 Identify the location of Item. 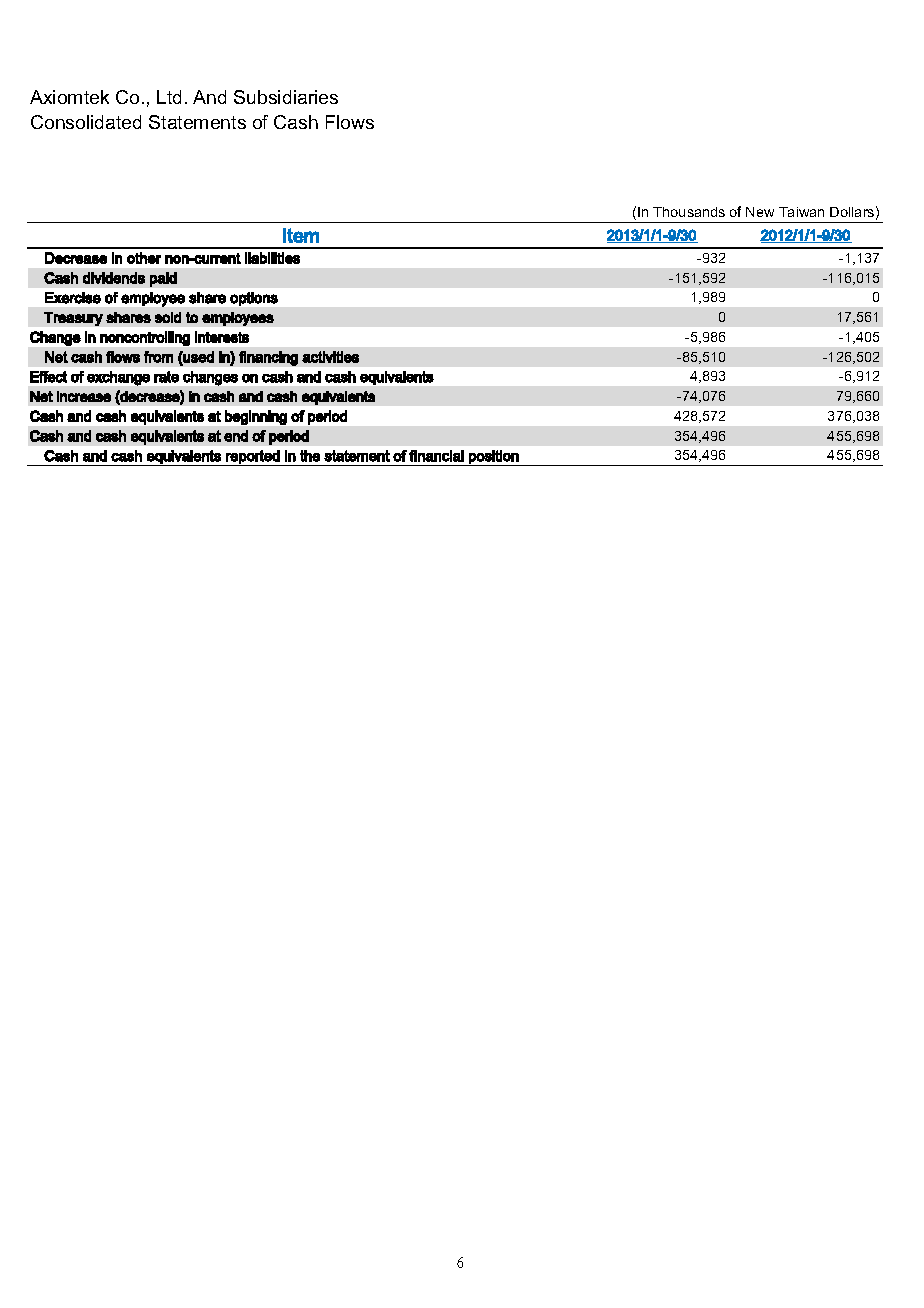
(301, 235).
